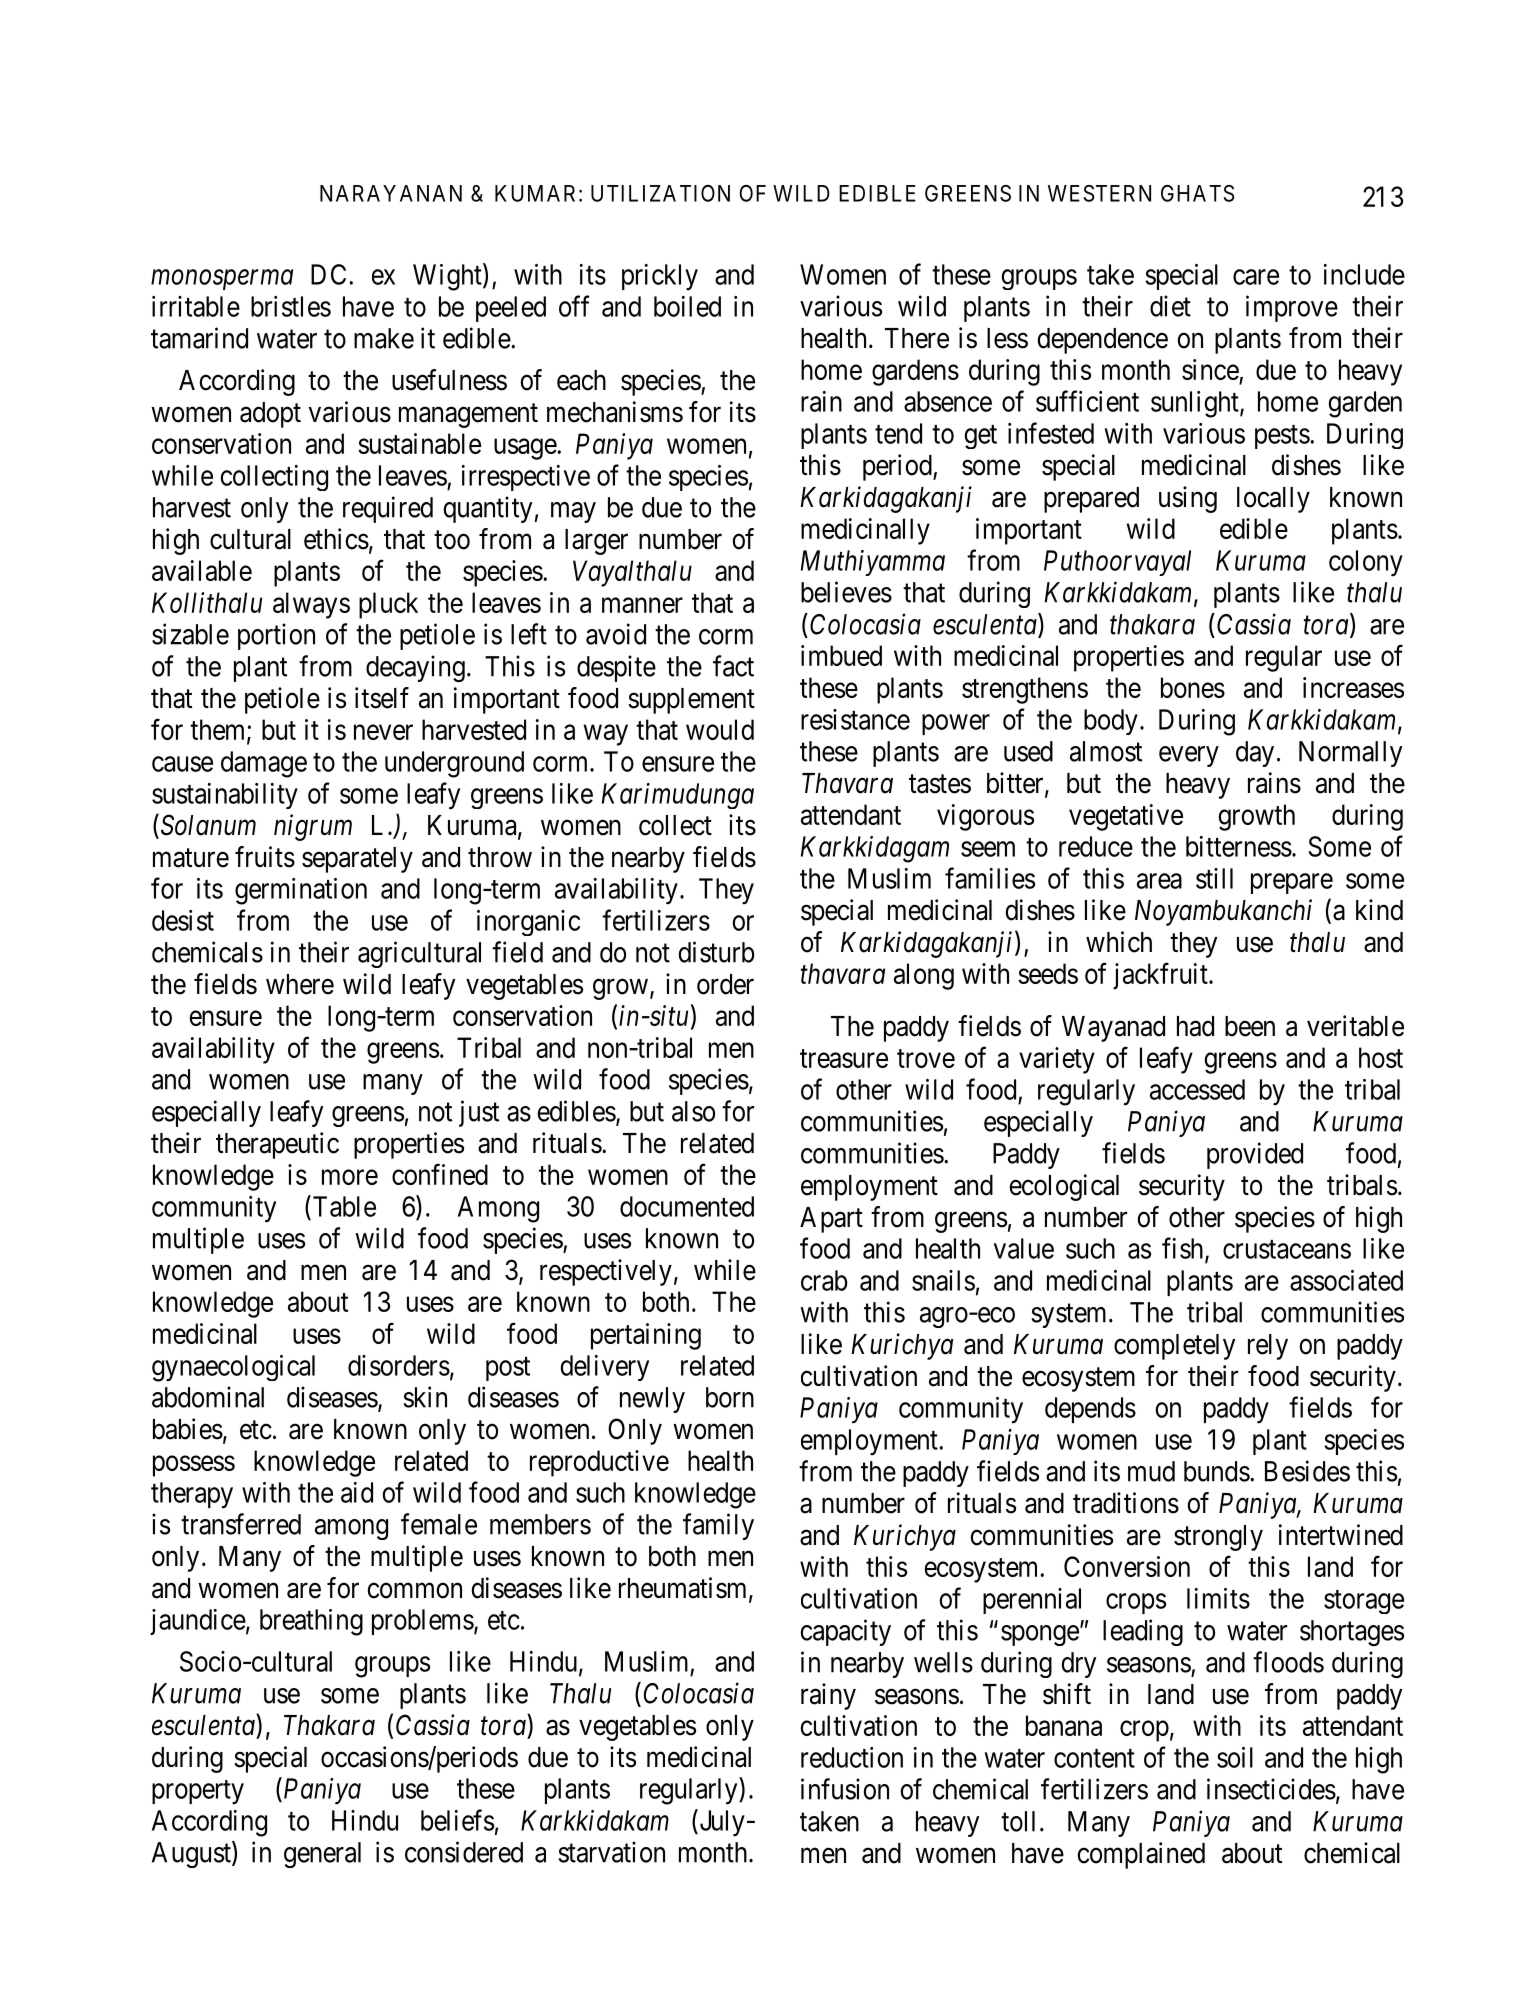  Describe the element at coordinates (1255, 754) in the page. I see `day` at that location.
